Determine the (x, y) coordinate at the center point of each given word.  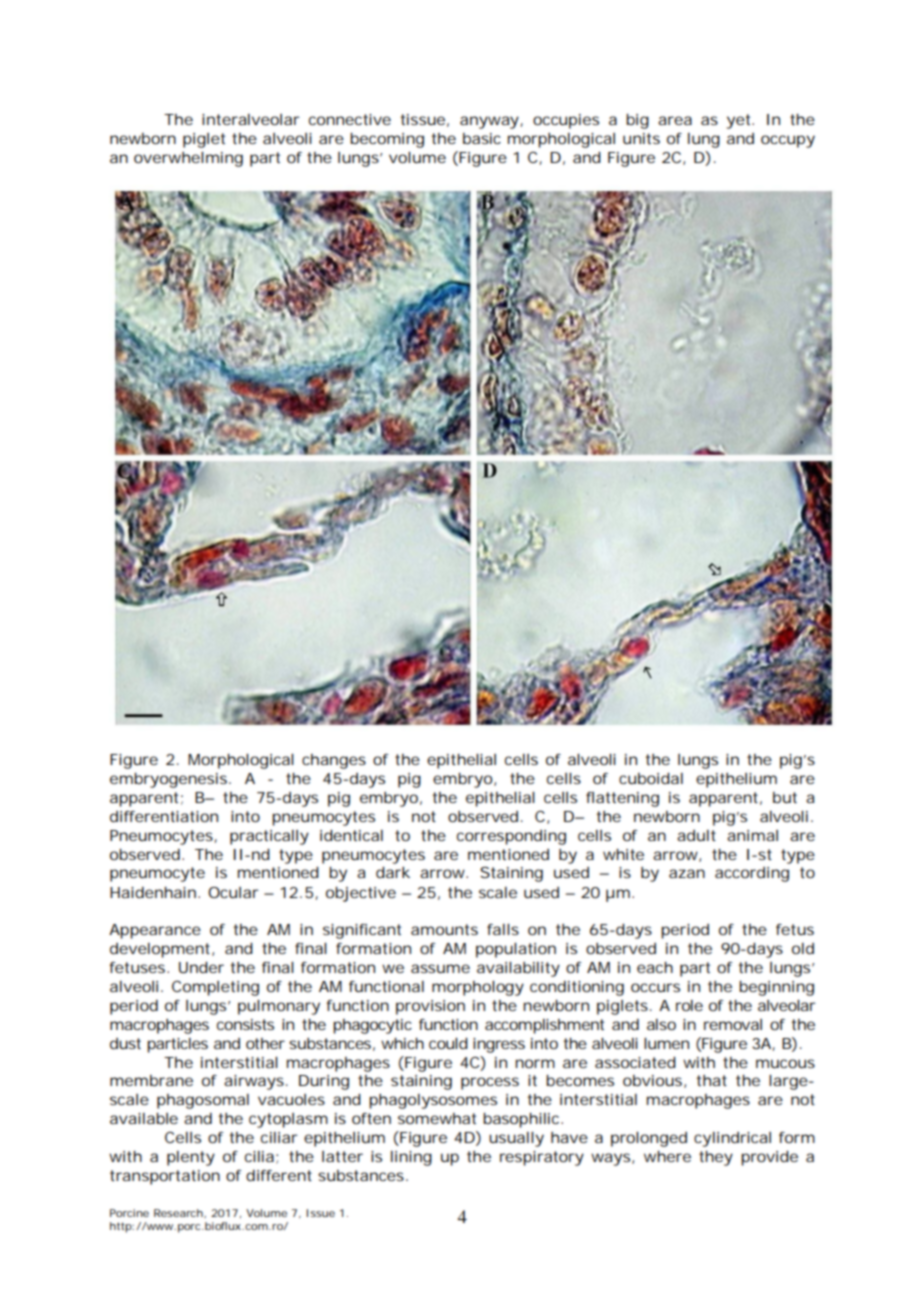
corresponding (511, 837)
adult (696, 835)
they (716, 1158)
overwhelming (188, 159)
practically (269, 837)
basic (482, 138)
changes (334, 761)
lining (411, 1158)
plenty (191, 1158)
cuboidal (651, 778)
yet (740, 121)
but (785, 797)
